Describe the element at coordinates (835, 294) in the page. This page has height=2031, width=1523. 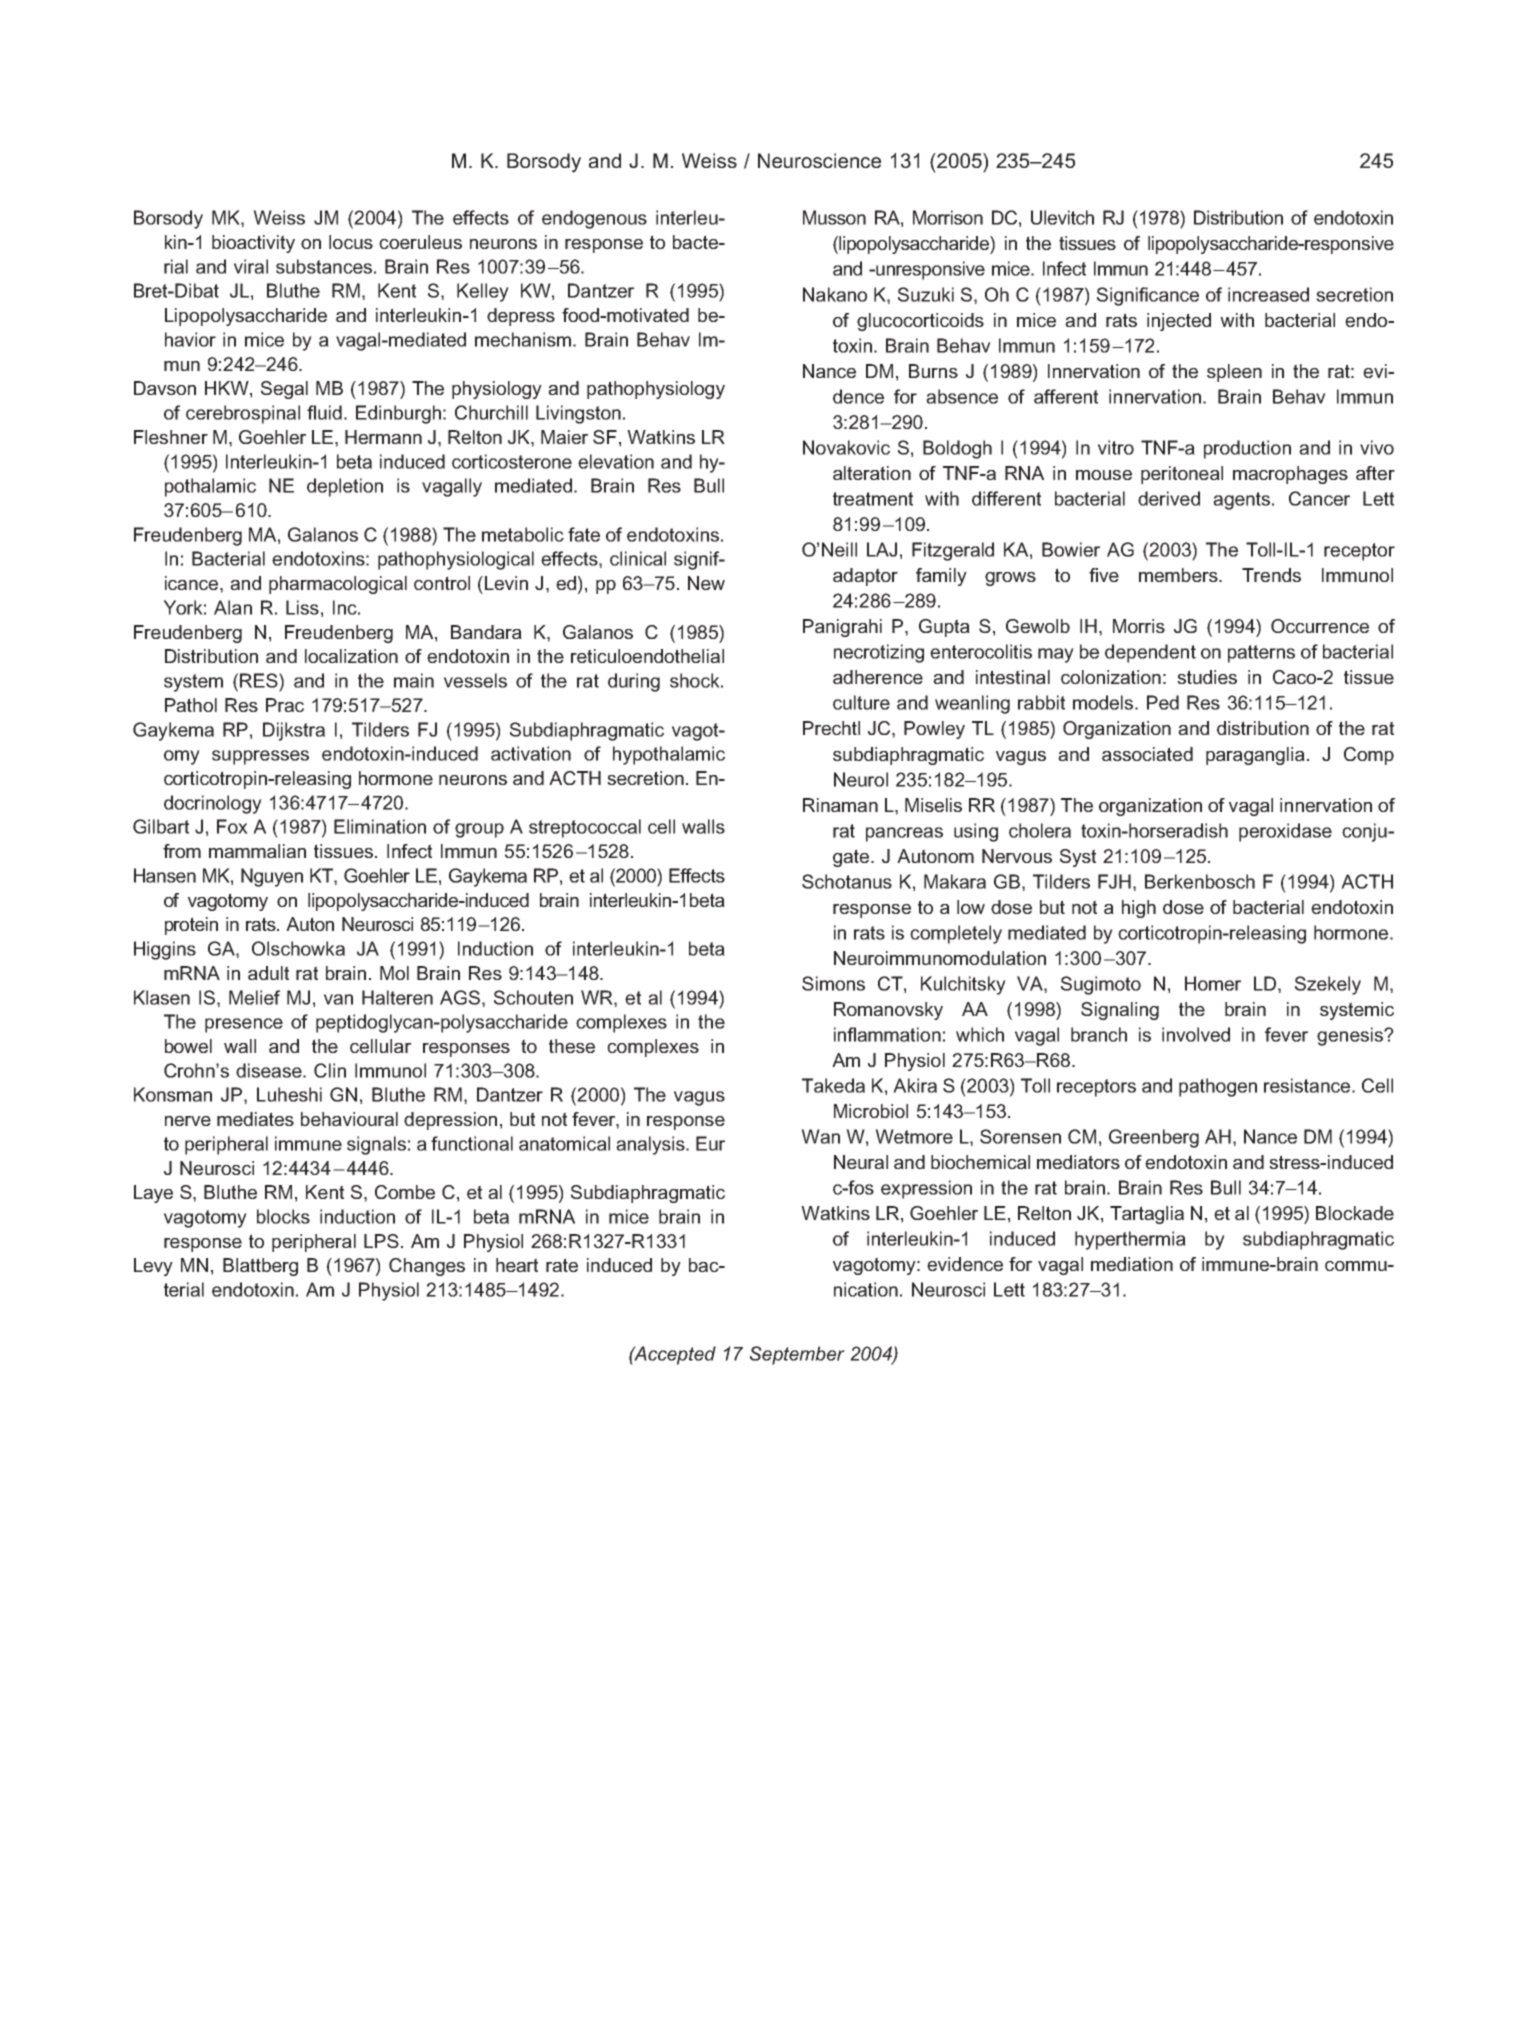
I see `Nakano` at that location.
